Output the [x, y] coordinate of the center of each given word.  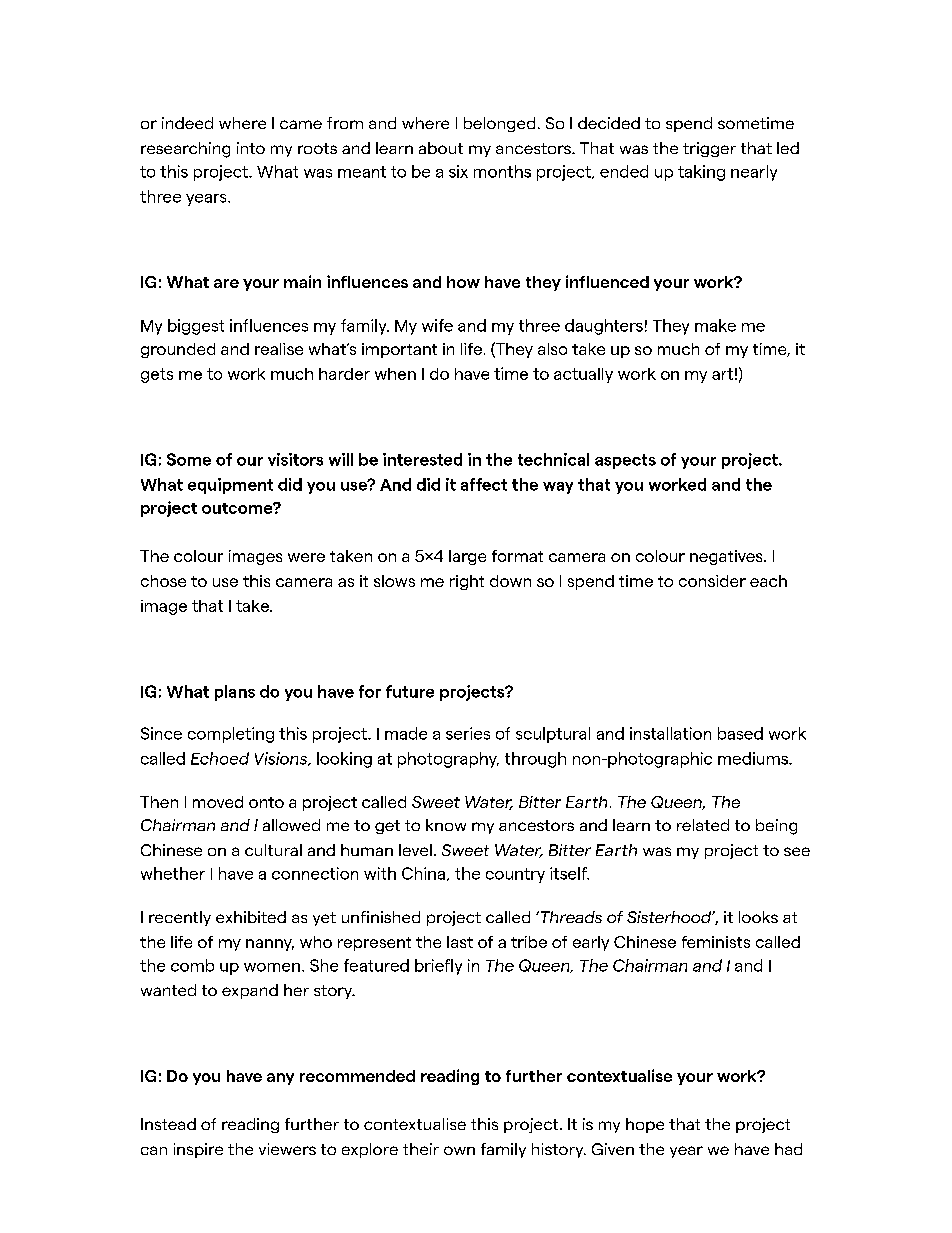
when [395, 374]
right [467, 582]
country [515, 875]
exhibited [251, 917]
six [458, 171]
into [251, 148]
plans [235, 693]
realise [279, 349]
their [421, 1149]
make [715, 325]
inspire [198, 1150]
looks [758, 917]
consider [712, 581]
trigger [709, 149]
